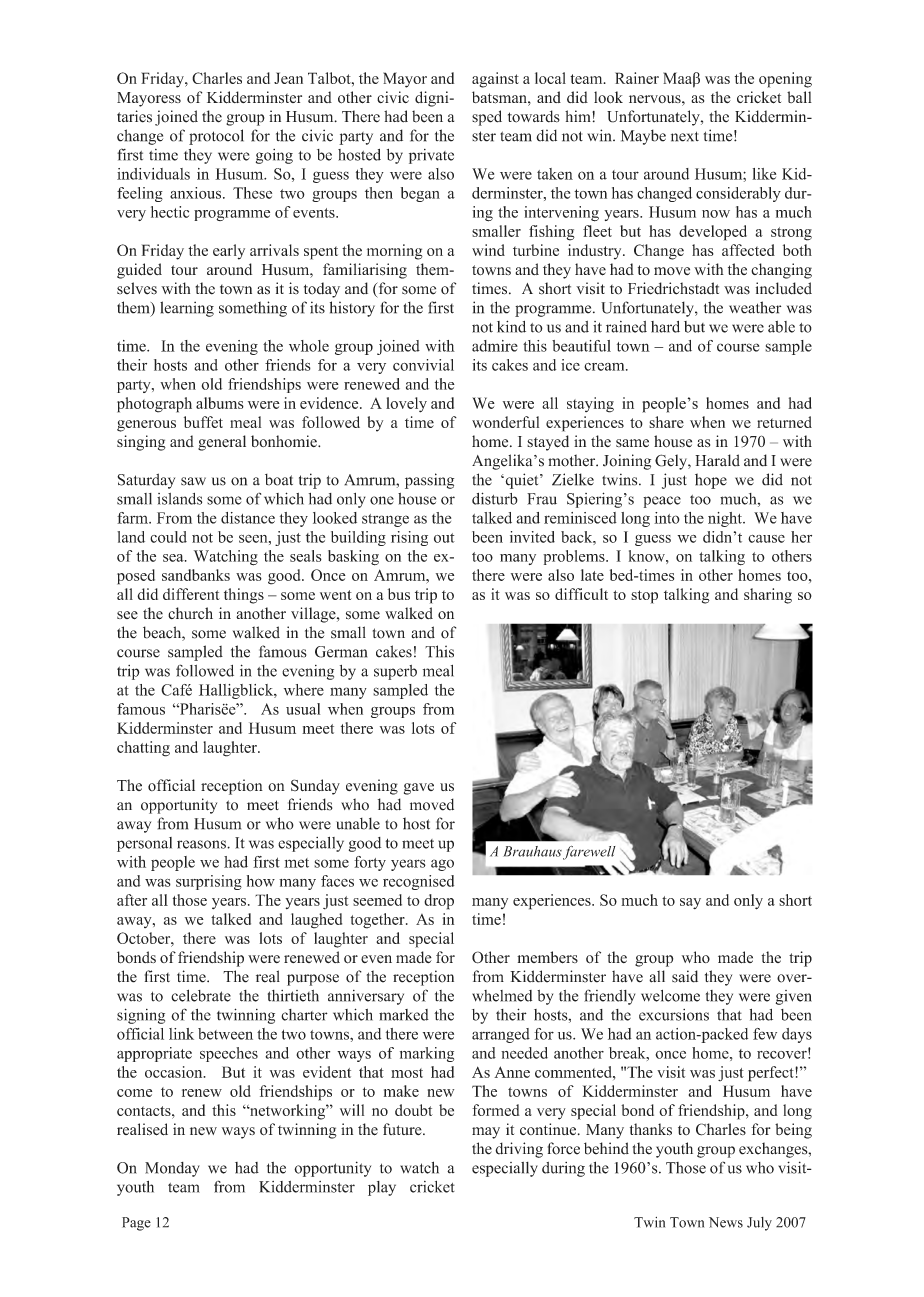  I want to click on sped, so click(487, 118).
